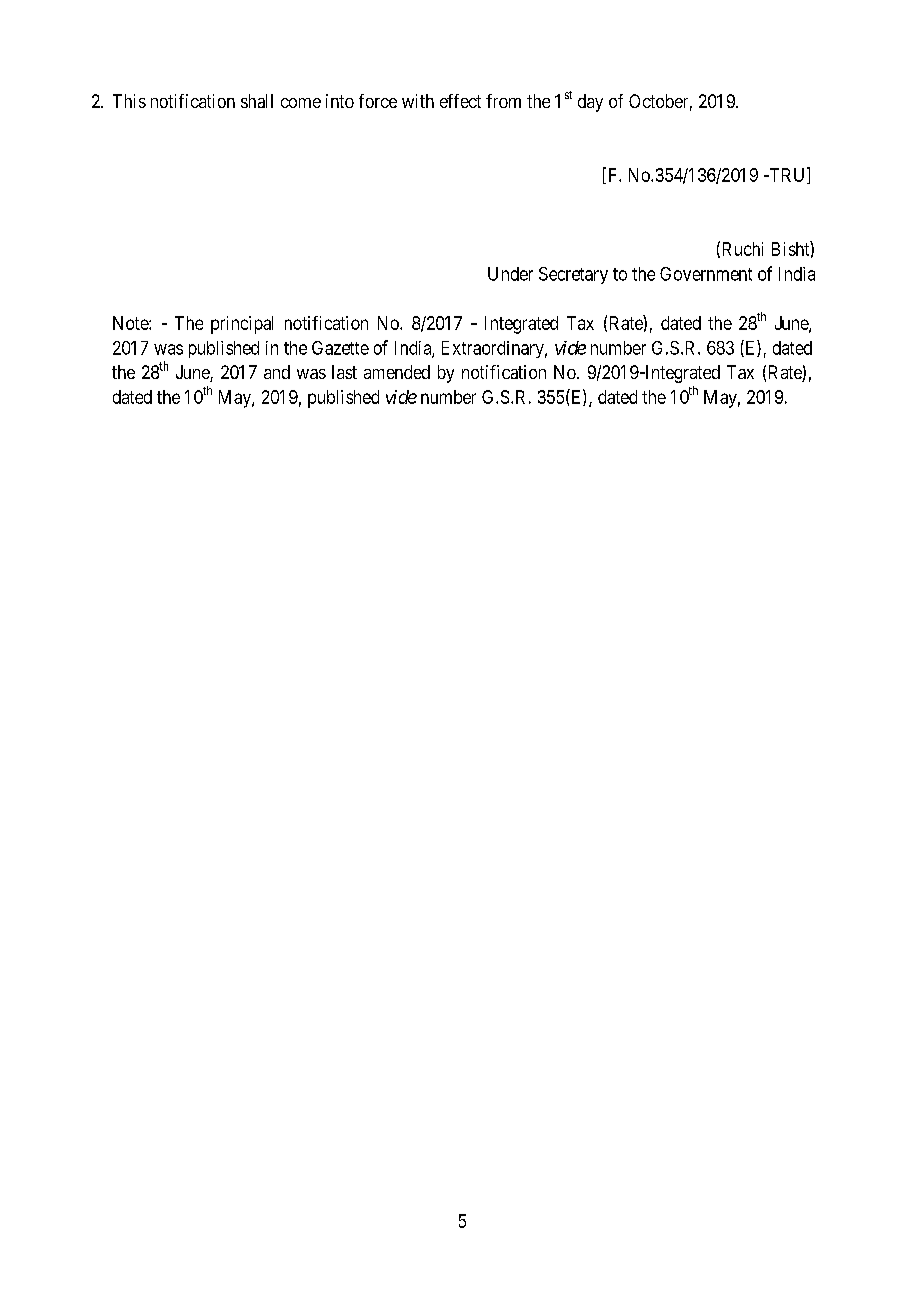 The height and width of the screenshot is (1308, 924). What do you see at coordinates (242, 325) in the screenshot?
I see `principal` at bounding box center [242, 325].
